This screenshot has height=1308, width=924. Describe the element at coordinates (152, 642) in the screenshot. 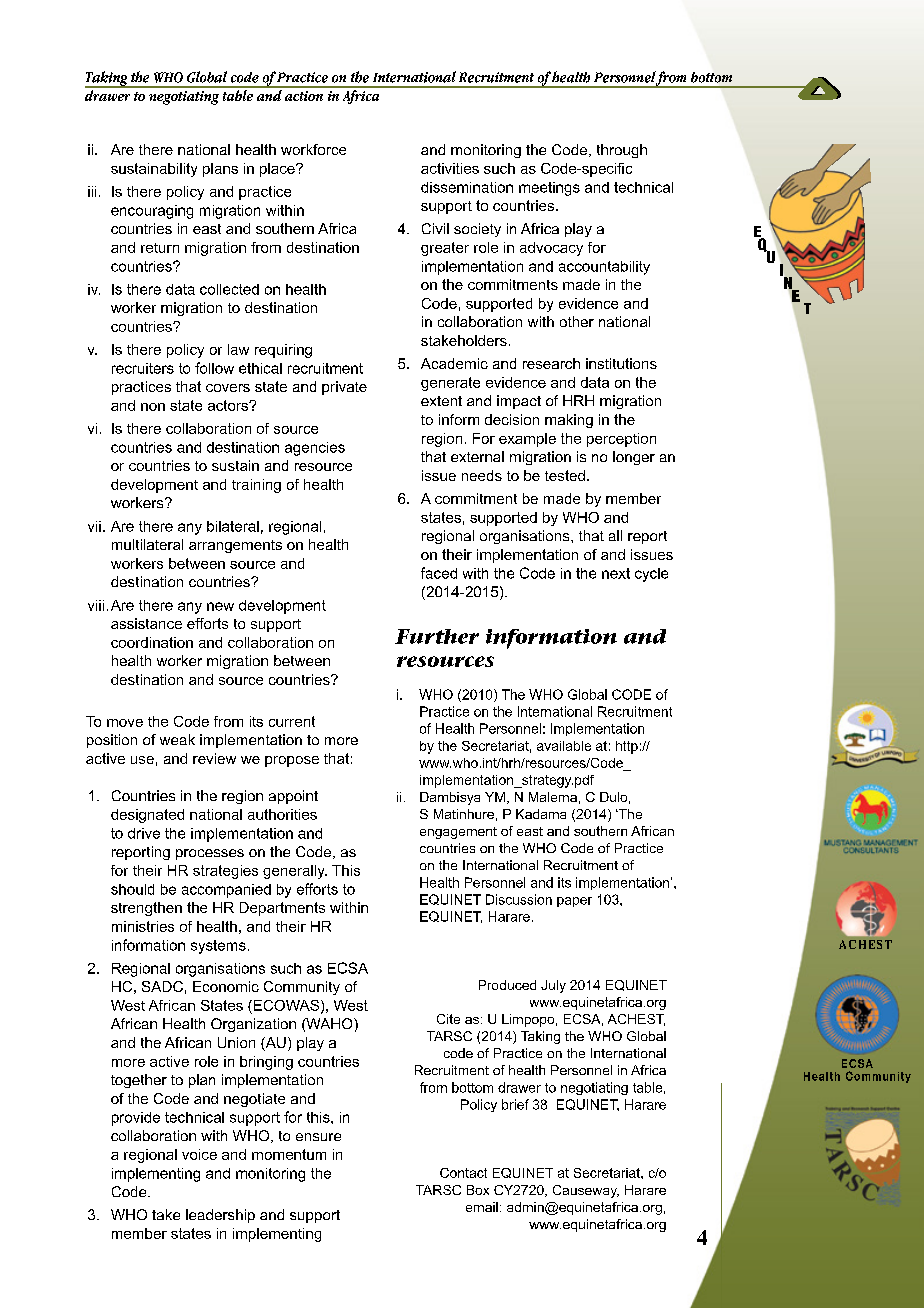

I see `coordination` at that location.
